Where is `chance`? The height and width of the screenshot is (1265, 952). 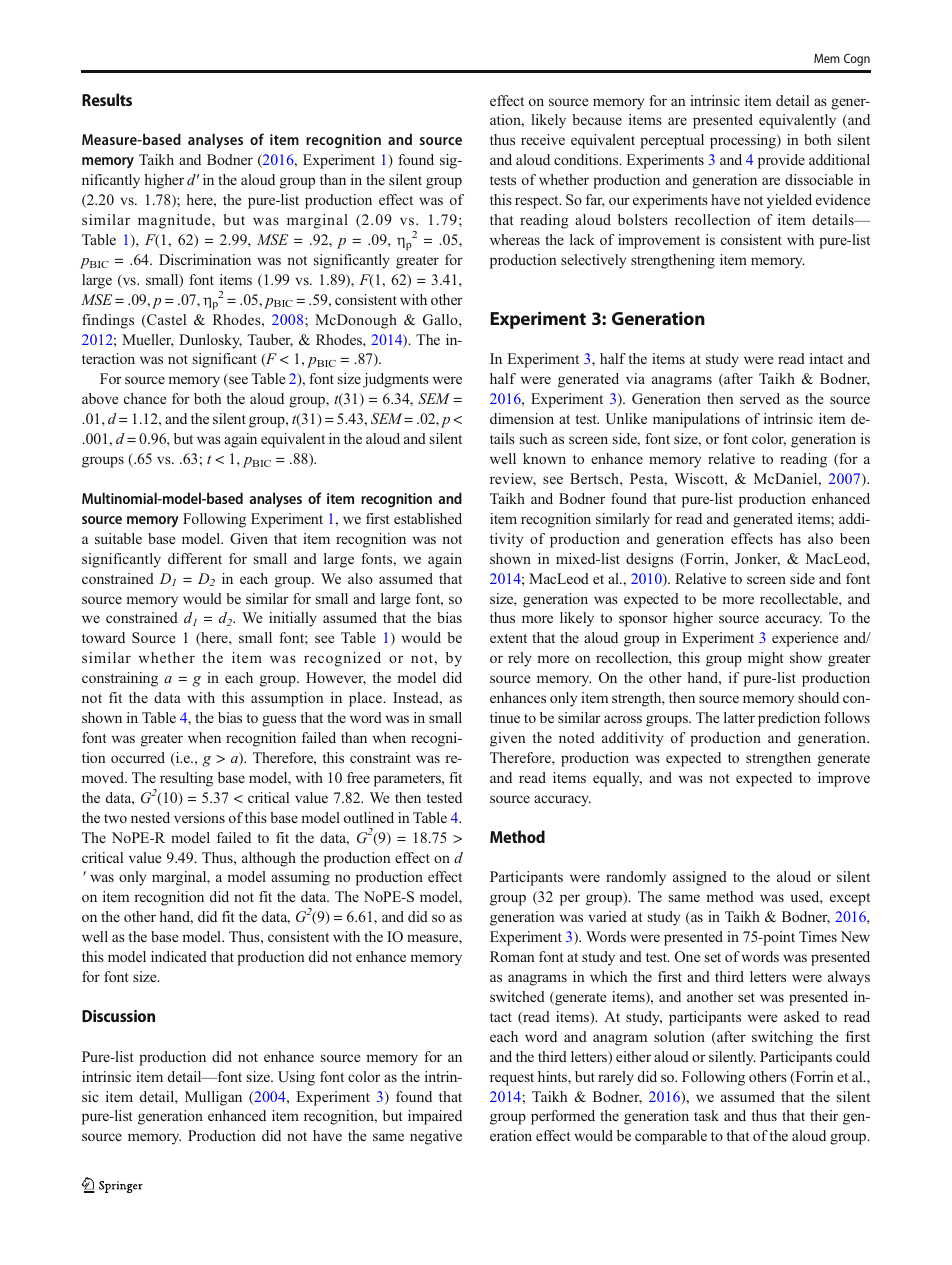 chance is located at coordinates (145, 398).
